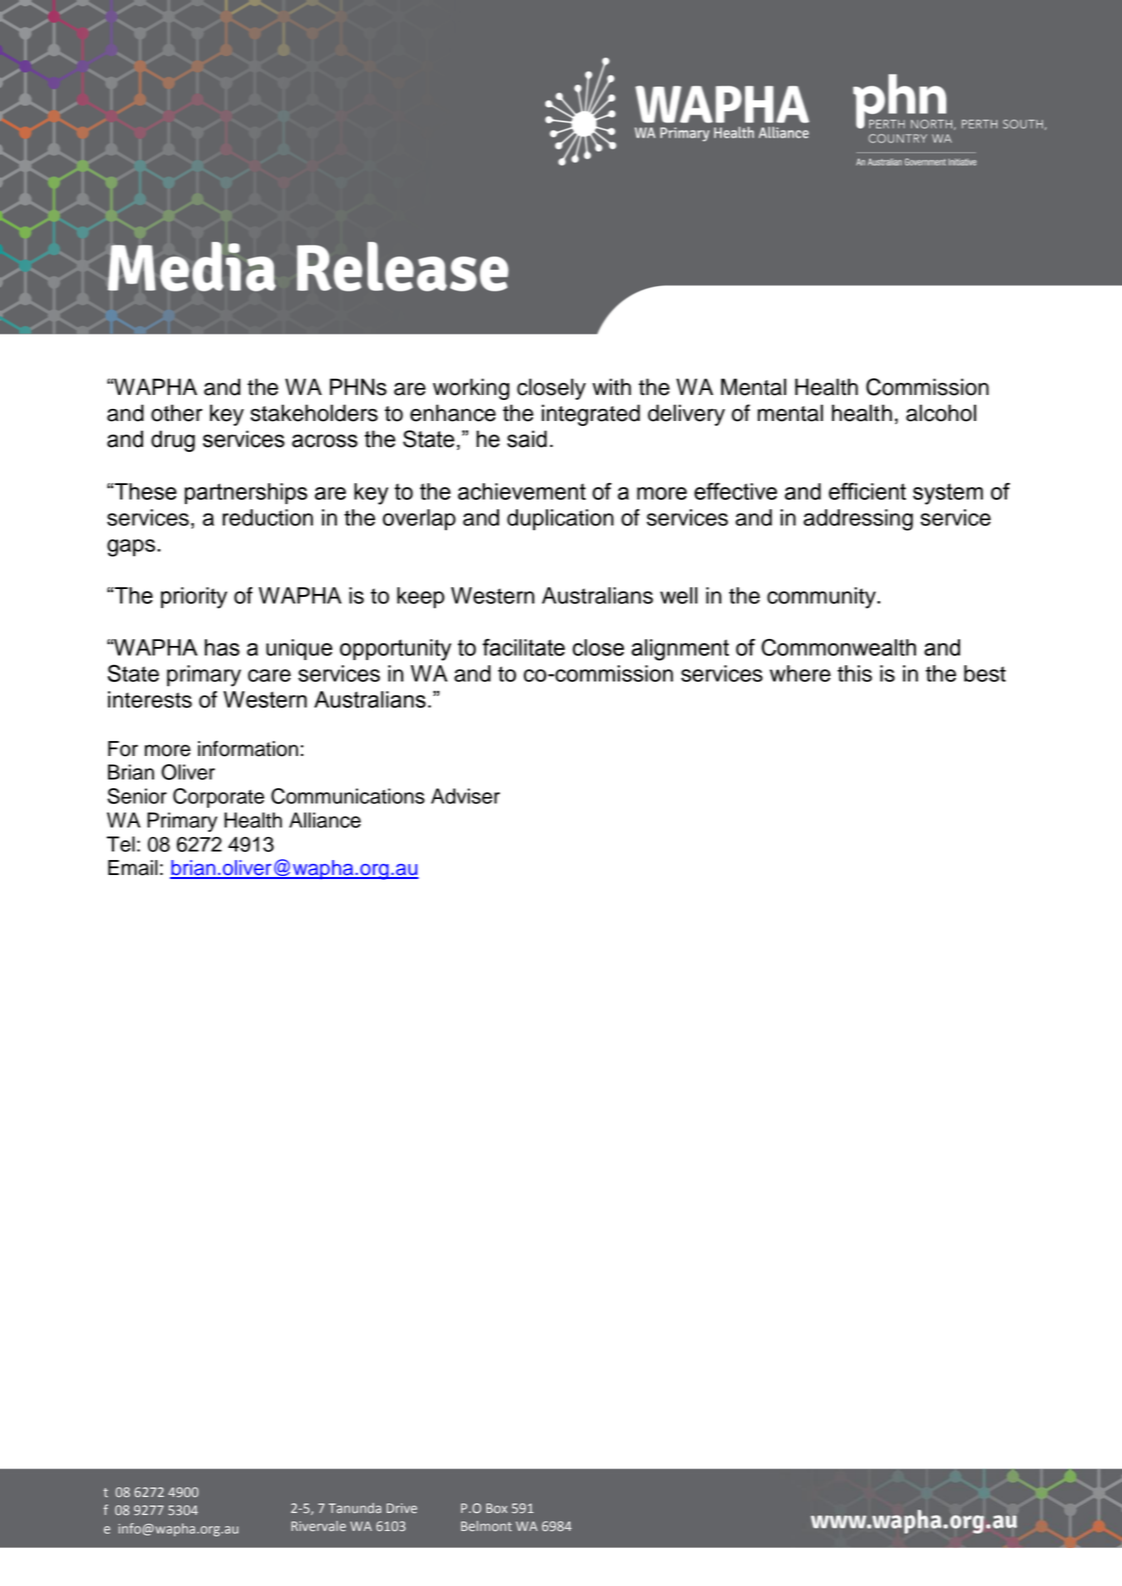 The height and width of the document is (1586, 1122). I want to click on said, so click(527, 439).
